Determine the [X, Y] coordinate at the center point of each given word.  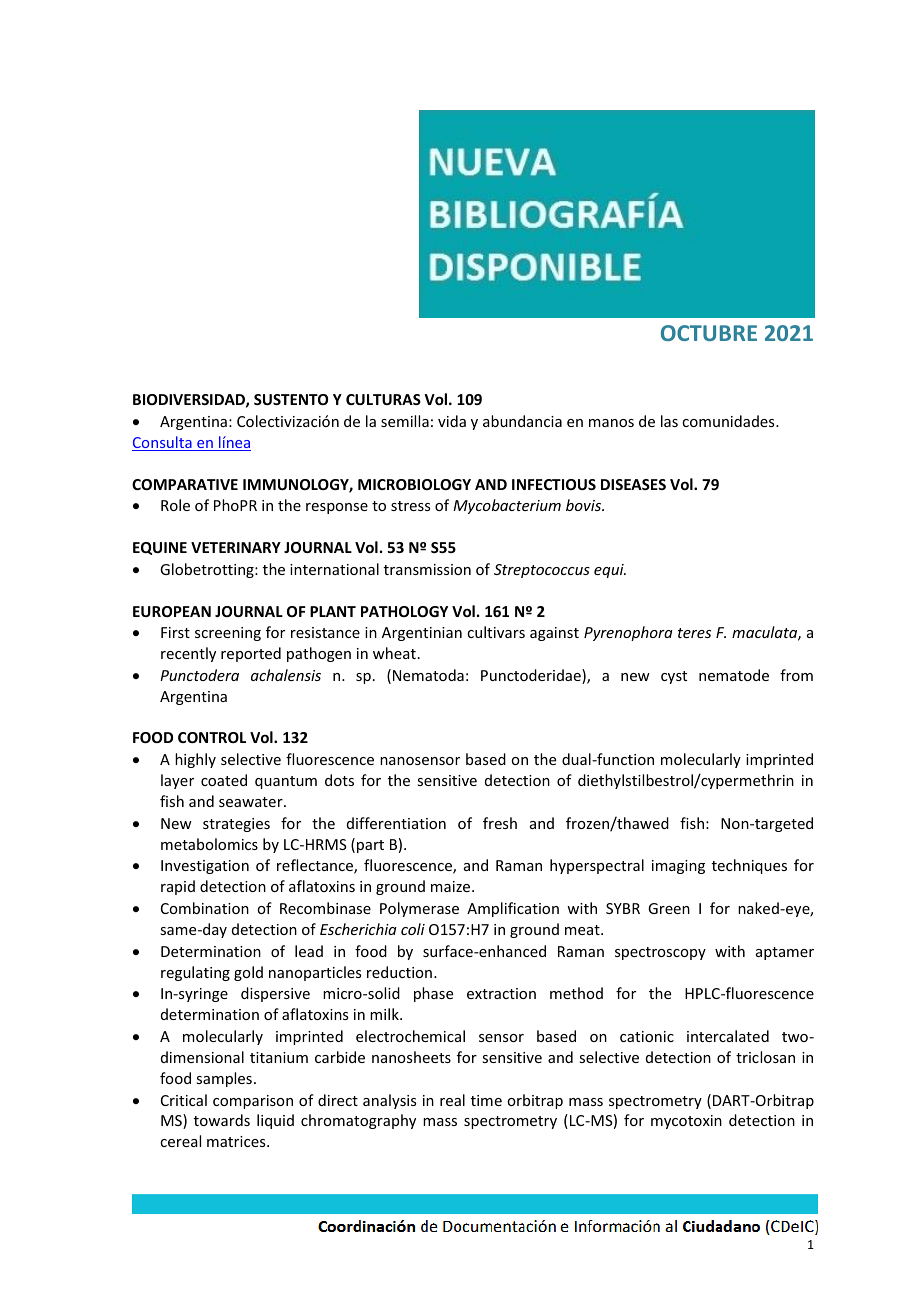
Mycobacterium [507, 506]
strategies [236, 825]
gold [248, 973]
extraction [501, 993]
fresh [500, 823]
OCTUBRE [709, 333]
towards [222, 1120]
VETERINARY [236, 547]
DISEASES [633, 484]
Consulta [163, 443]
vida [452, 421]
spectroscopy [660, 953]
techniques [749, 866]
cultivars [496, 632]
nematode [734, 675]
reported [251, 654]
